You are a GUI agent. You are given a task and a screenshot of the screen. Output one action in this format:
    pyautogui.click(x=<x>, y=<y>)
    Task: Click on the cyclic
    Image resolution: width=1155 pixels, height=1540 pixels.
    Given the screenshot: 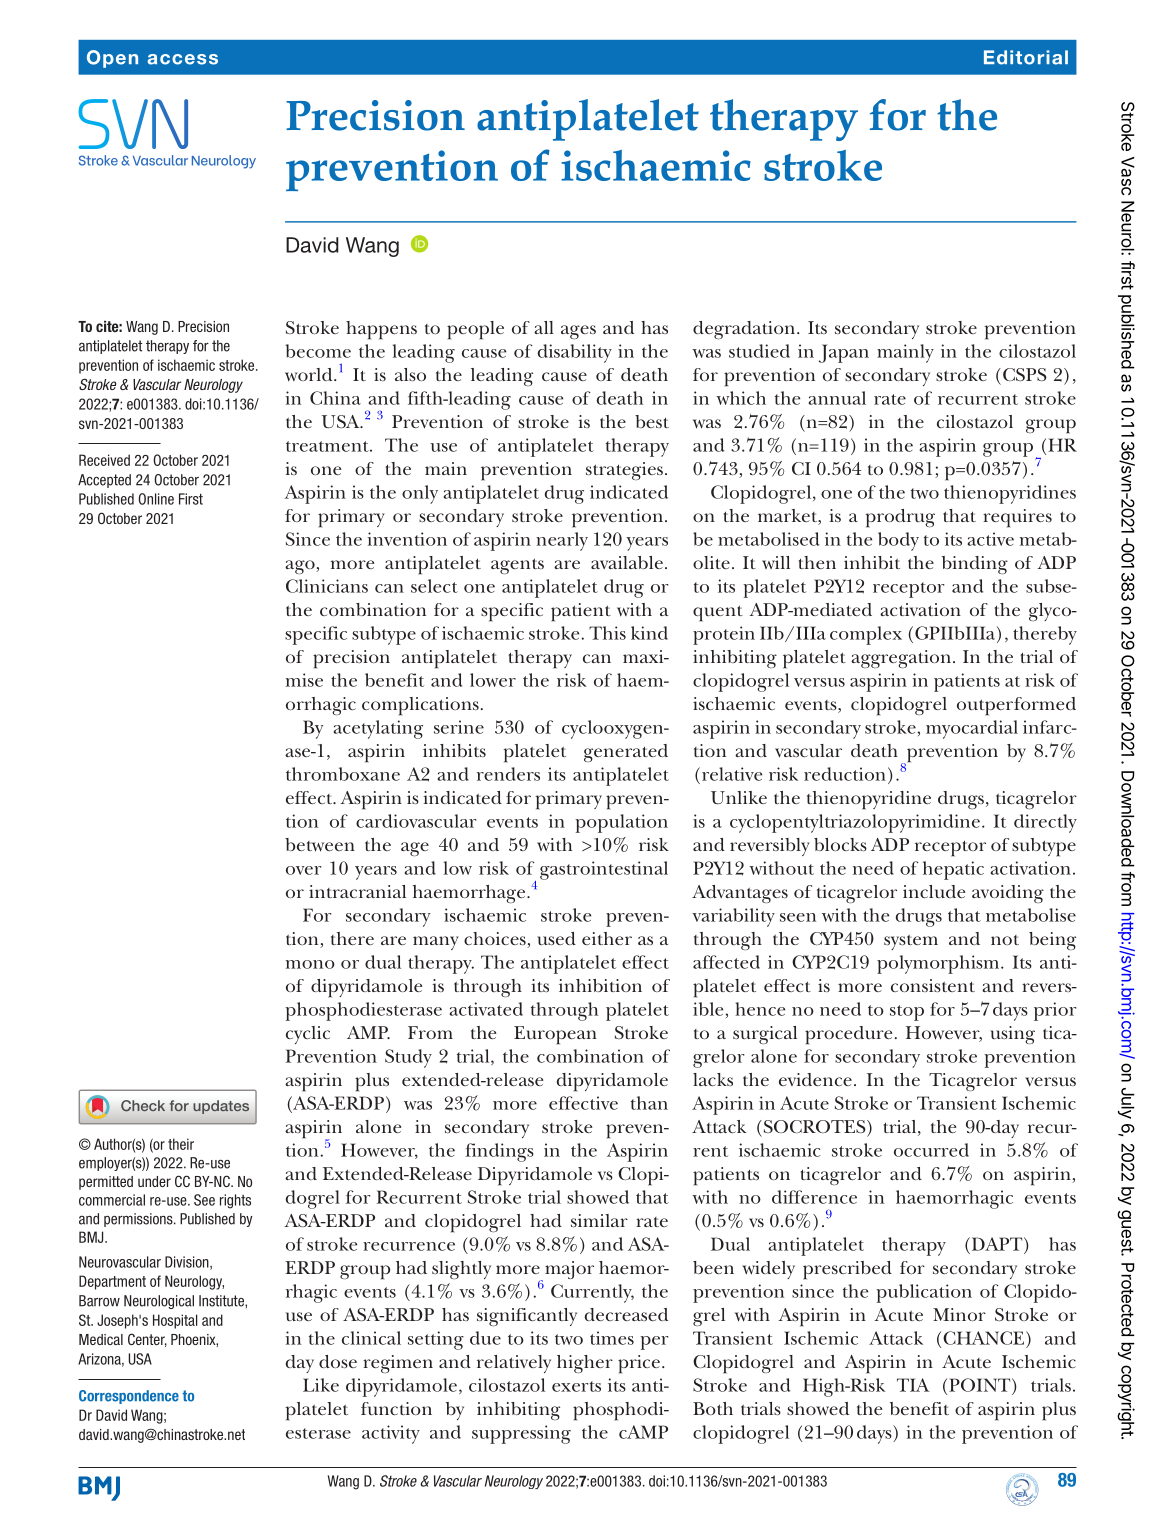 What is the action you would take?
    pyautogui.click(x=308, y=1035)
